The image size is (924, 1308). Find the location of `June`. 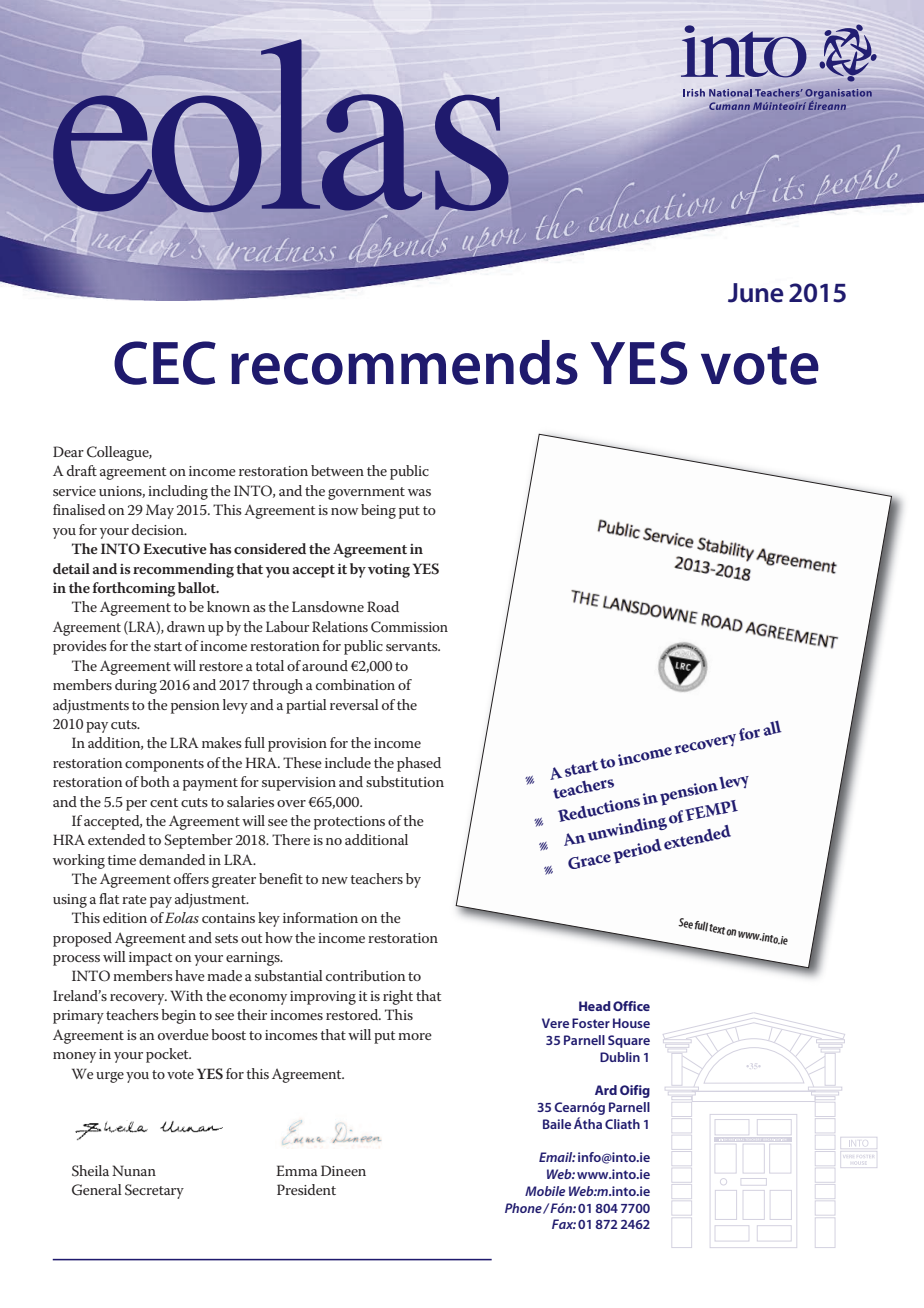

June is located at coordinates (756, 293).
